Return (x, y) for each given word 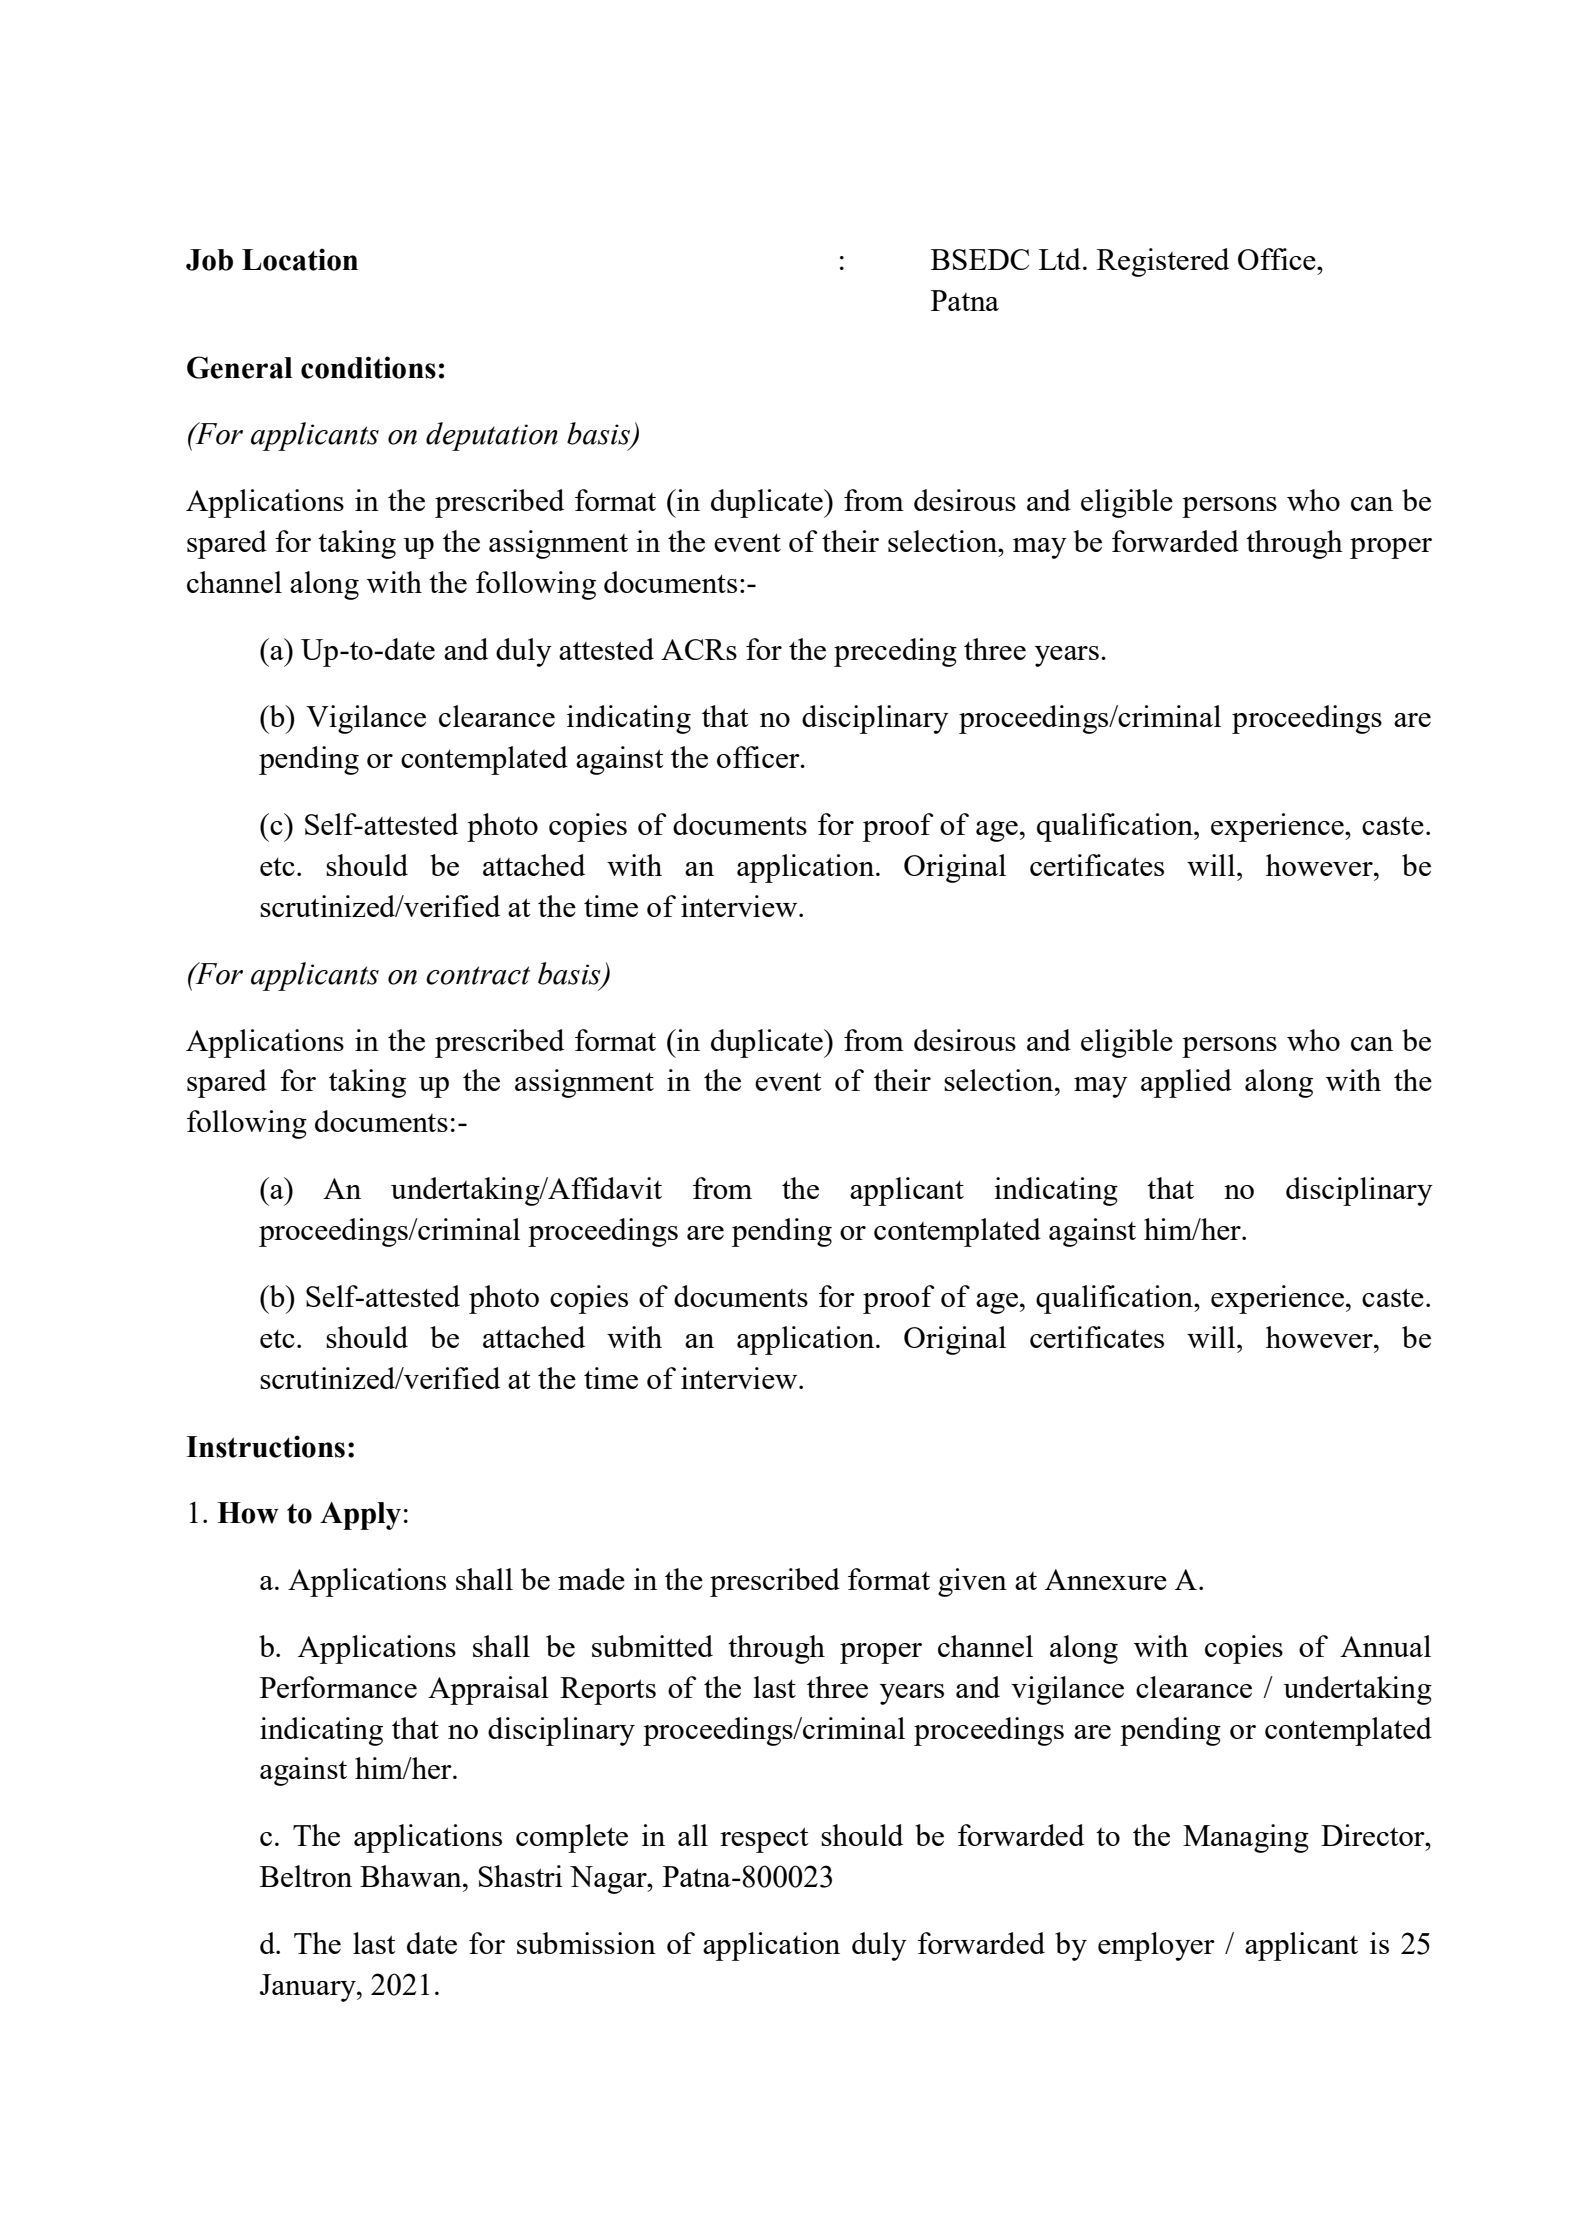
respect (764, 1840)
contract (478, 975)
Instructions (265, 1446)
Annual (1385, 1646)
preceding (895, 652)
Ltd (1060, 259)
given (972, 1582)
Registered (1163, 262)
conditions (368, 367)
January (309, 1988)
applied (1186, 1083)
